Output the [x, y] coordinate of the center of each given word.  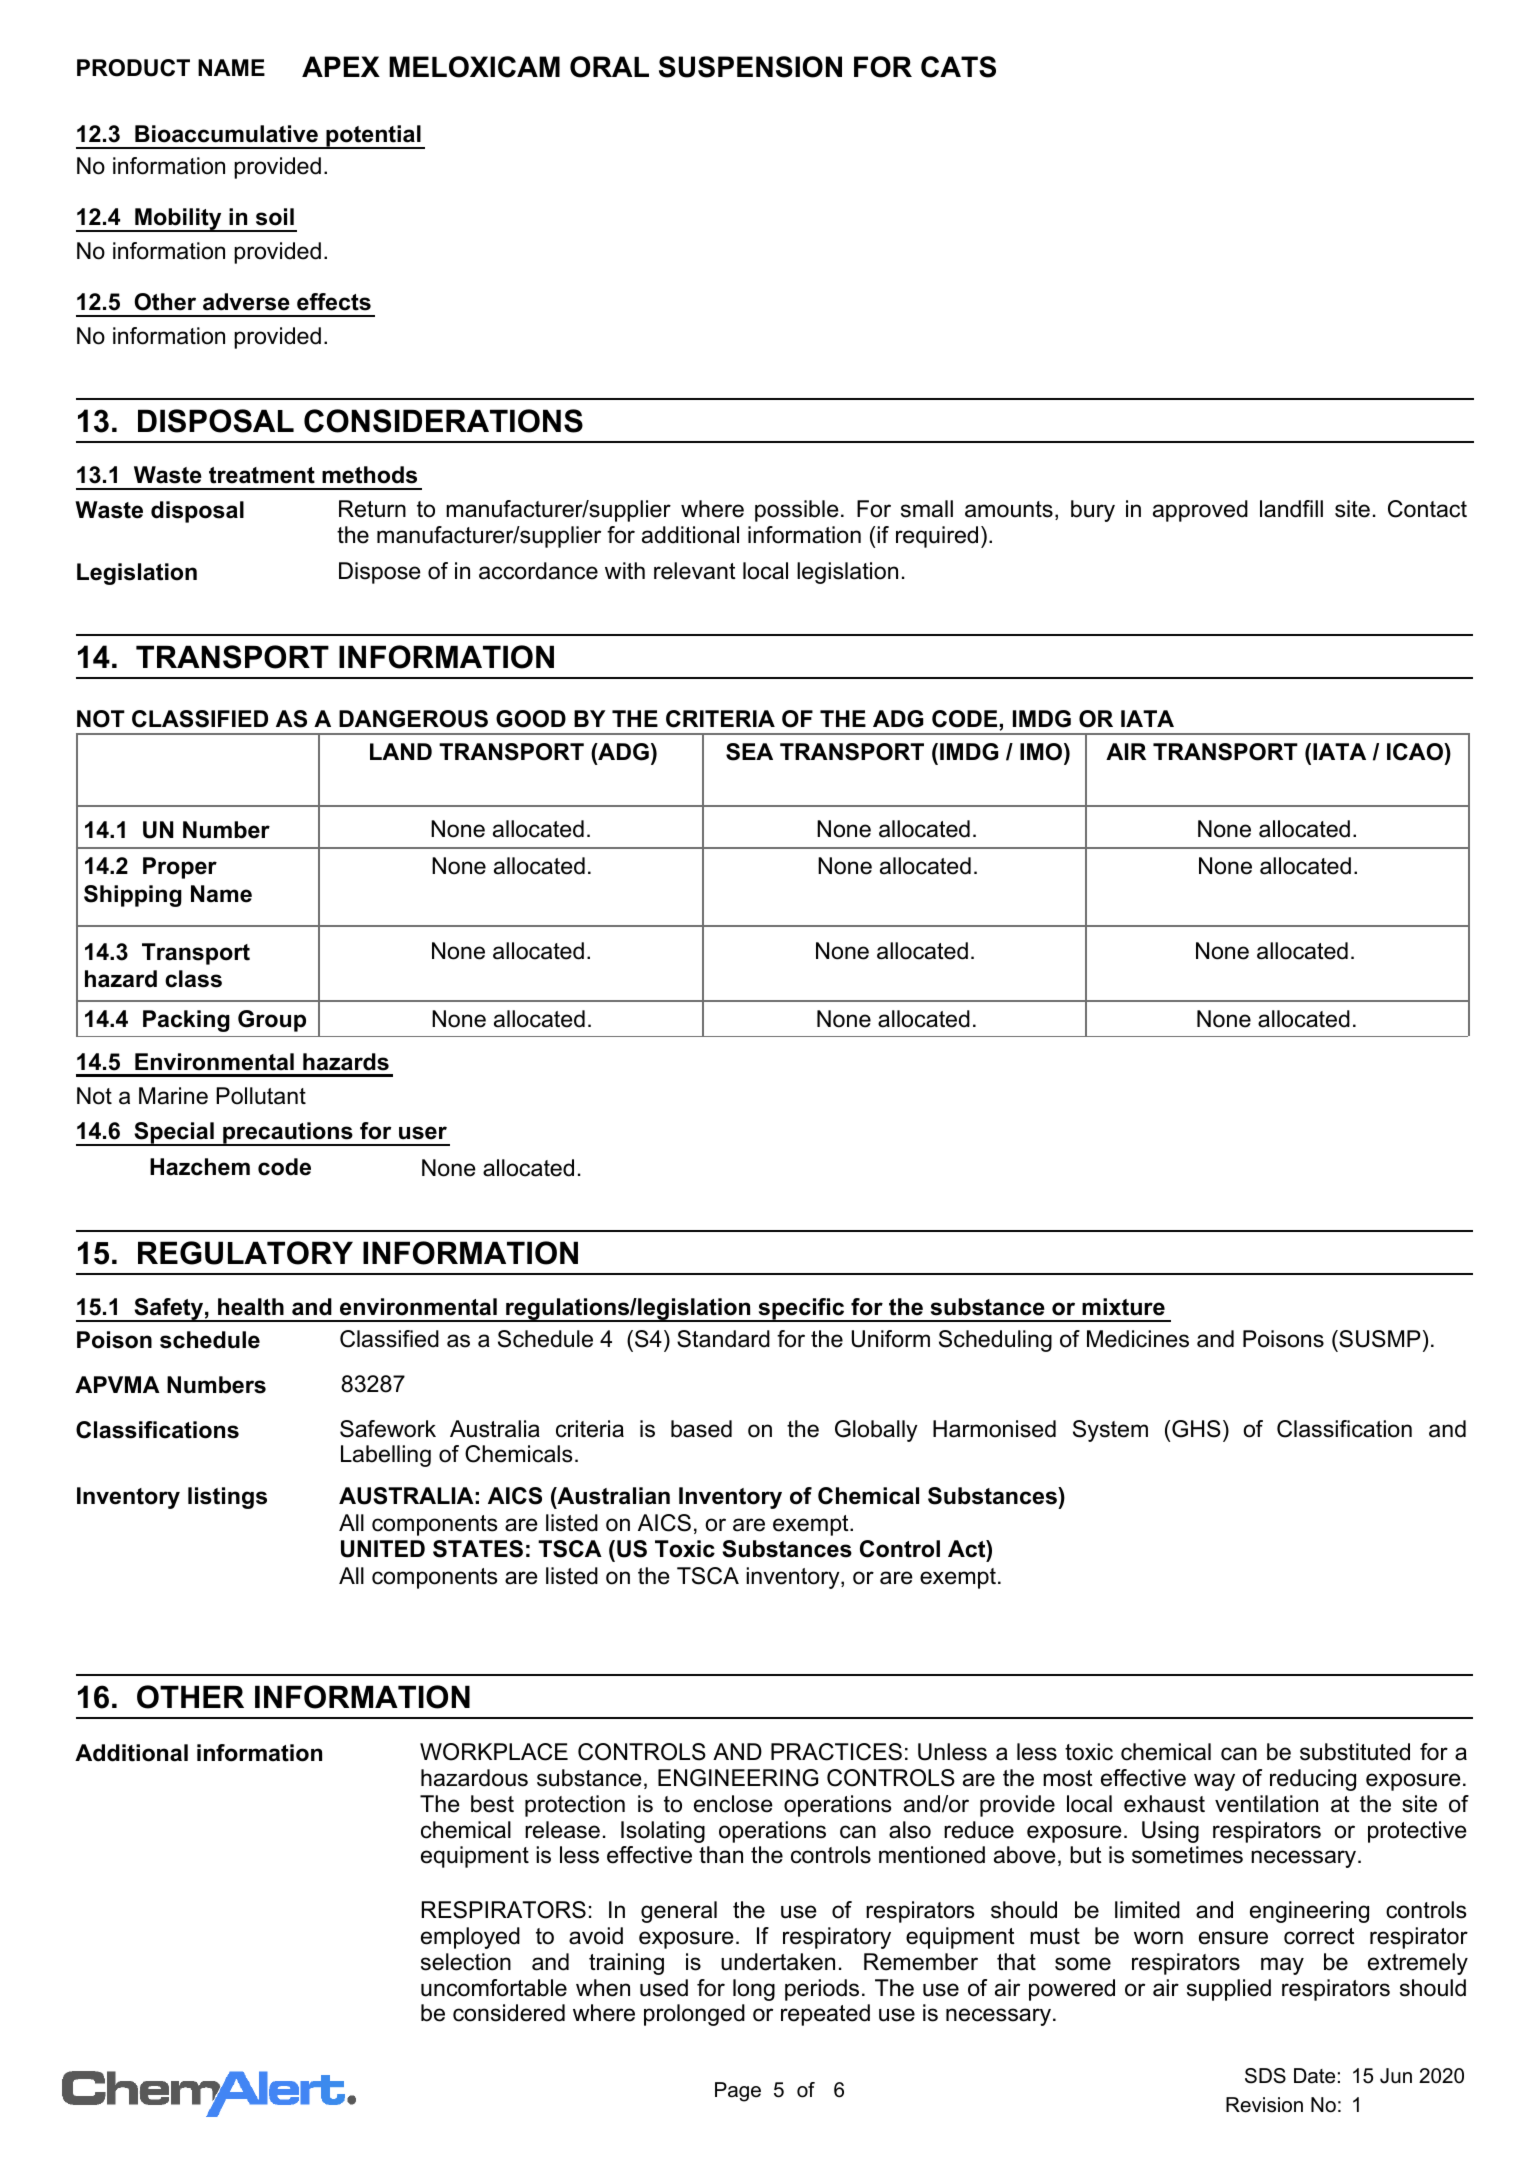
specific [801, 1310]
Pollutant [261, 1096]
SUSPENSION [750, 67]
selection [466, 1962]
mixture [1123, 1307]
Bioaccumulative [226, 134]
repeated [825, 2015]
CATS [958, 67]
